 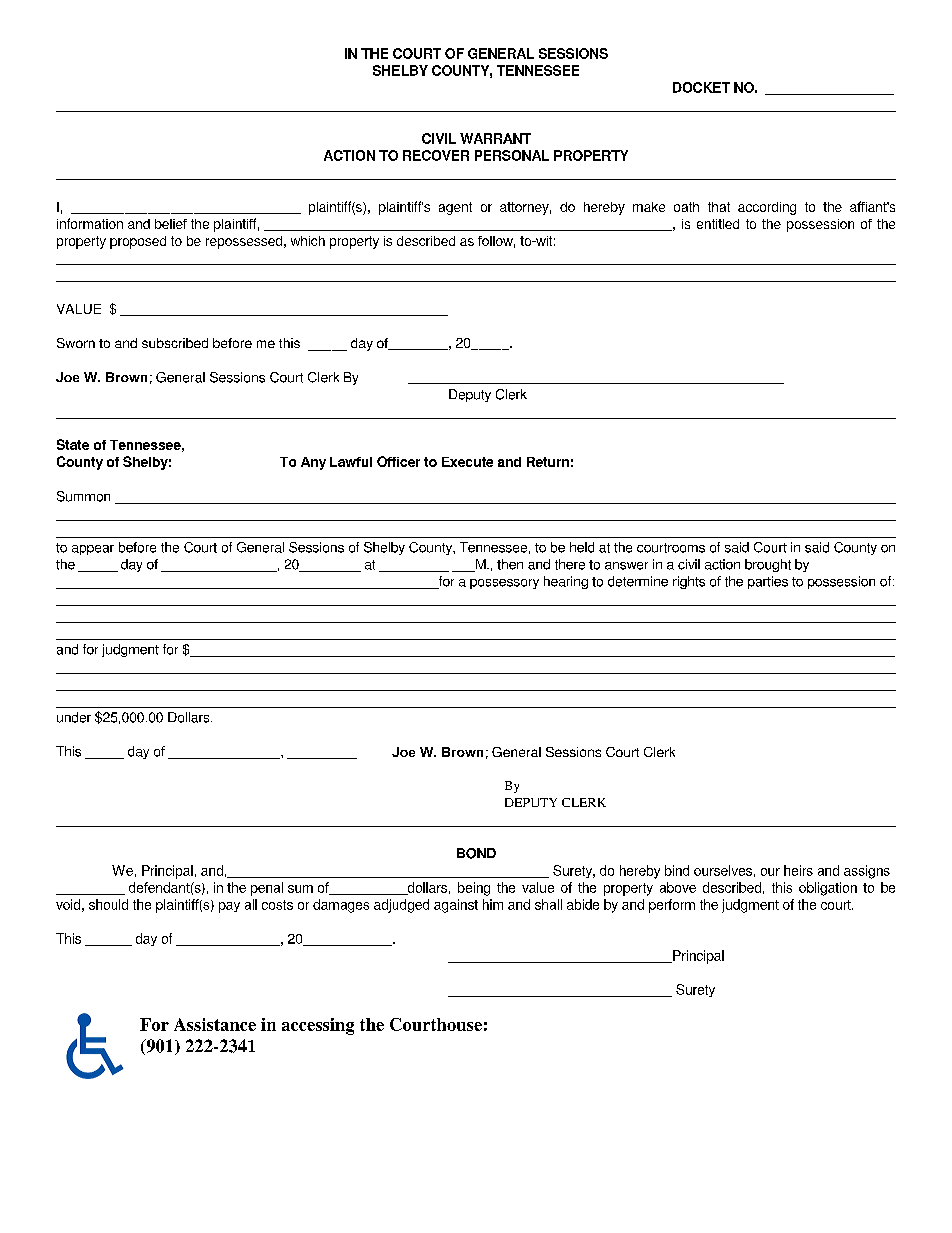 What do you see at coordinates (171, 224) in the document?
I see `belief` at bounding box center [171, 224].
